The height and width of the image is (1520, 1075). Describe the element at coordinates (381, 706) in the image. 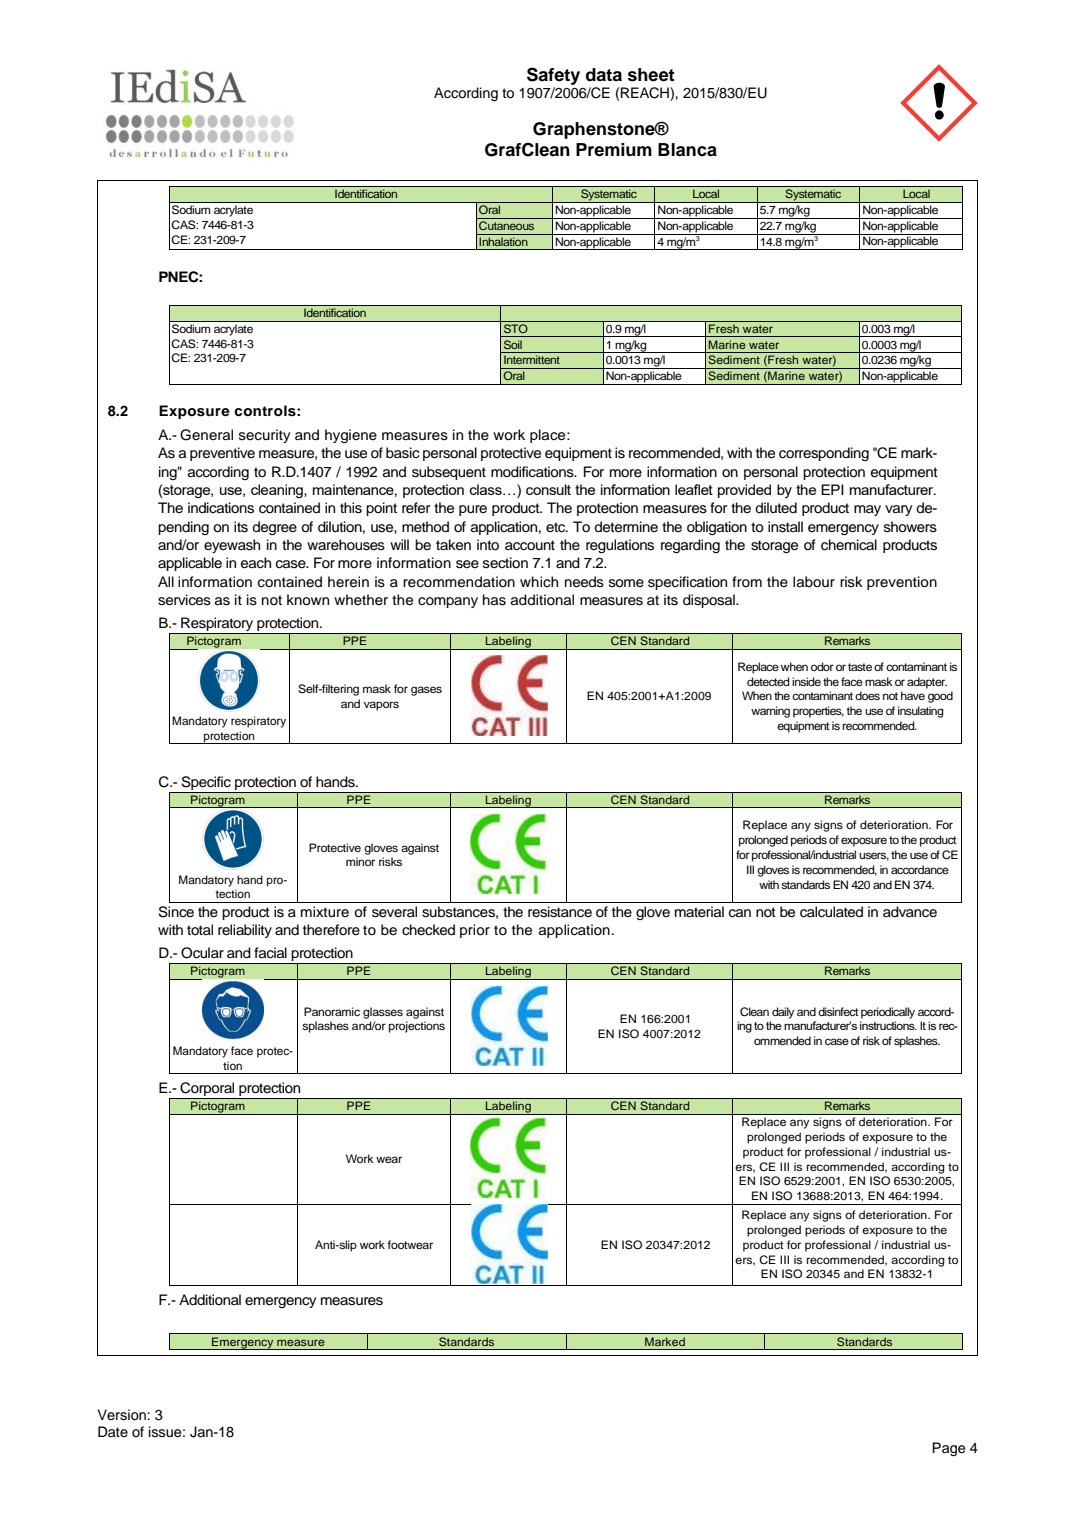

I see `vapors` at that location.
